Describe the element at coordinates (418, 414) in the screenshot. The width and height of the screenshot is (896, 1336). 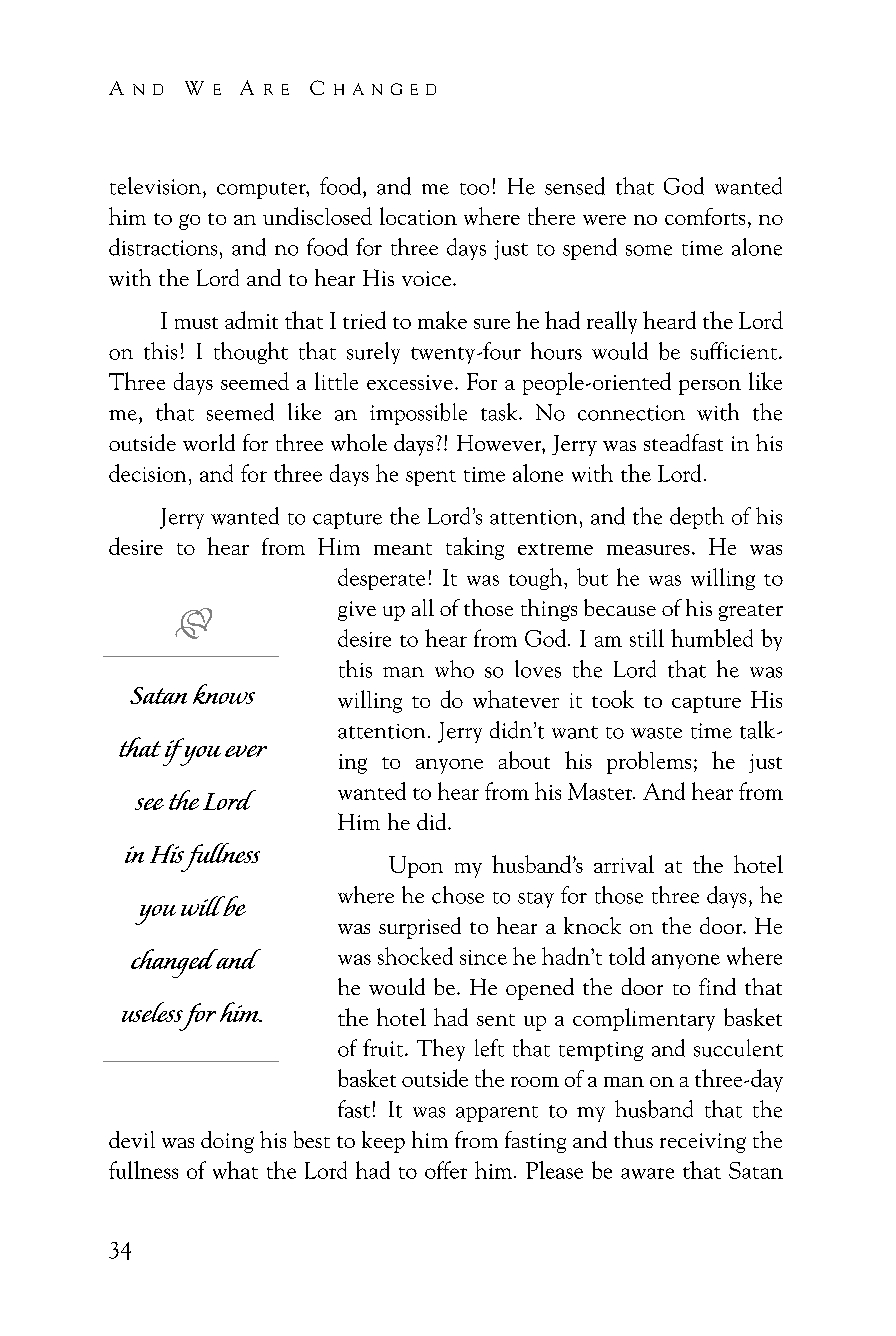
I see `impossible` at that location.
